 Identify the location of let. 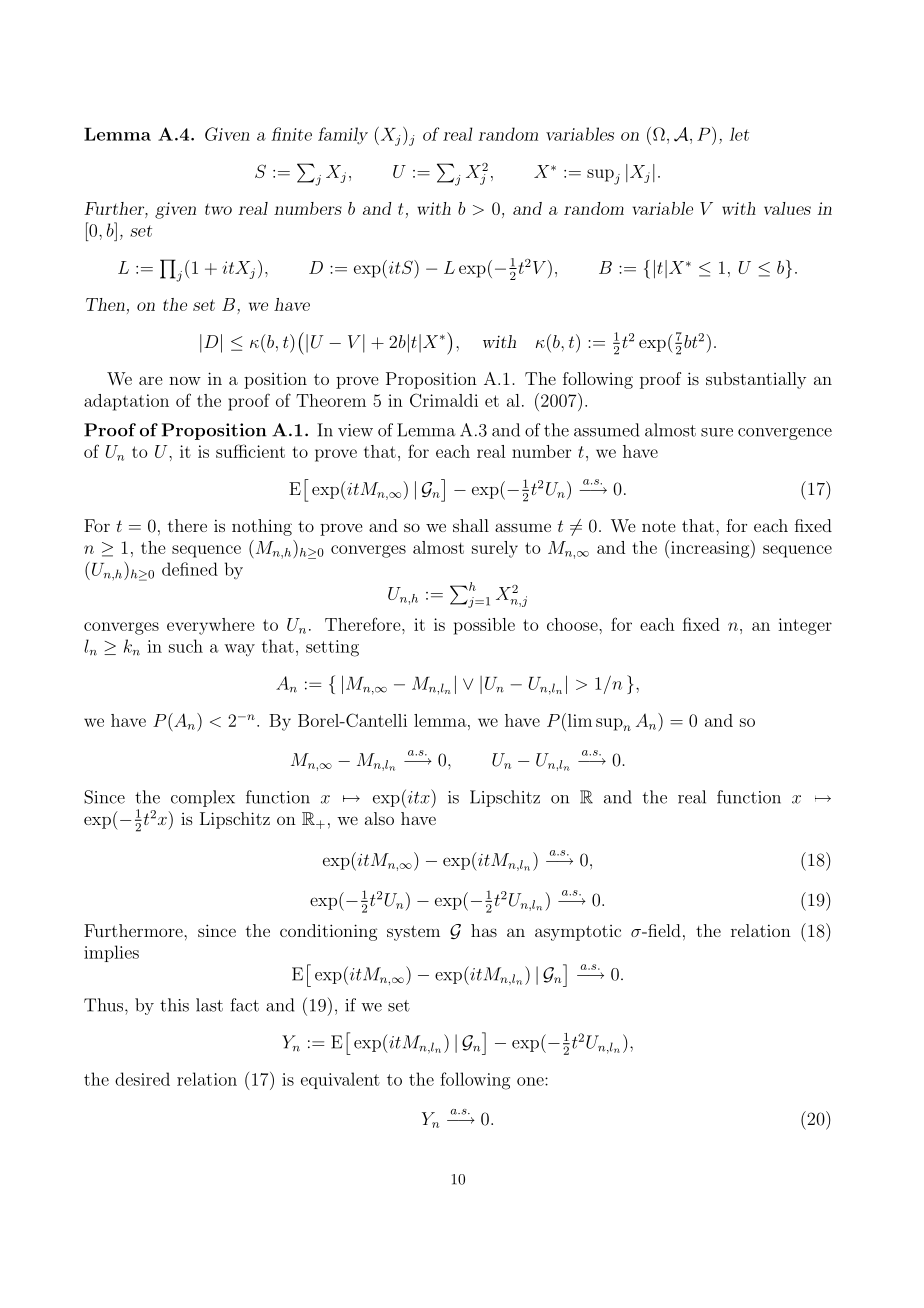
(739, 134).
